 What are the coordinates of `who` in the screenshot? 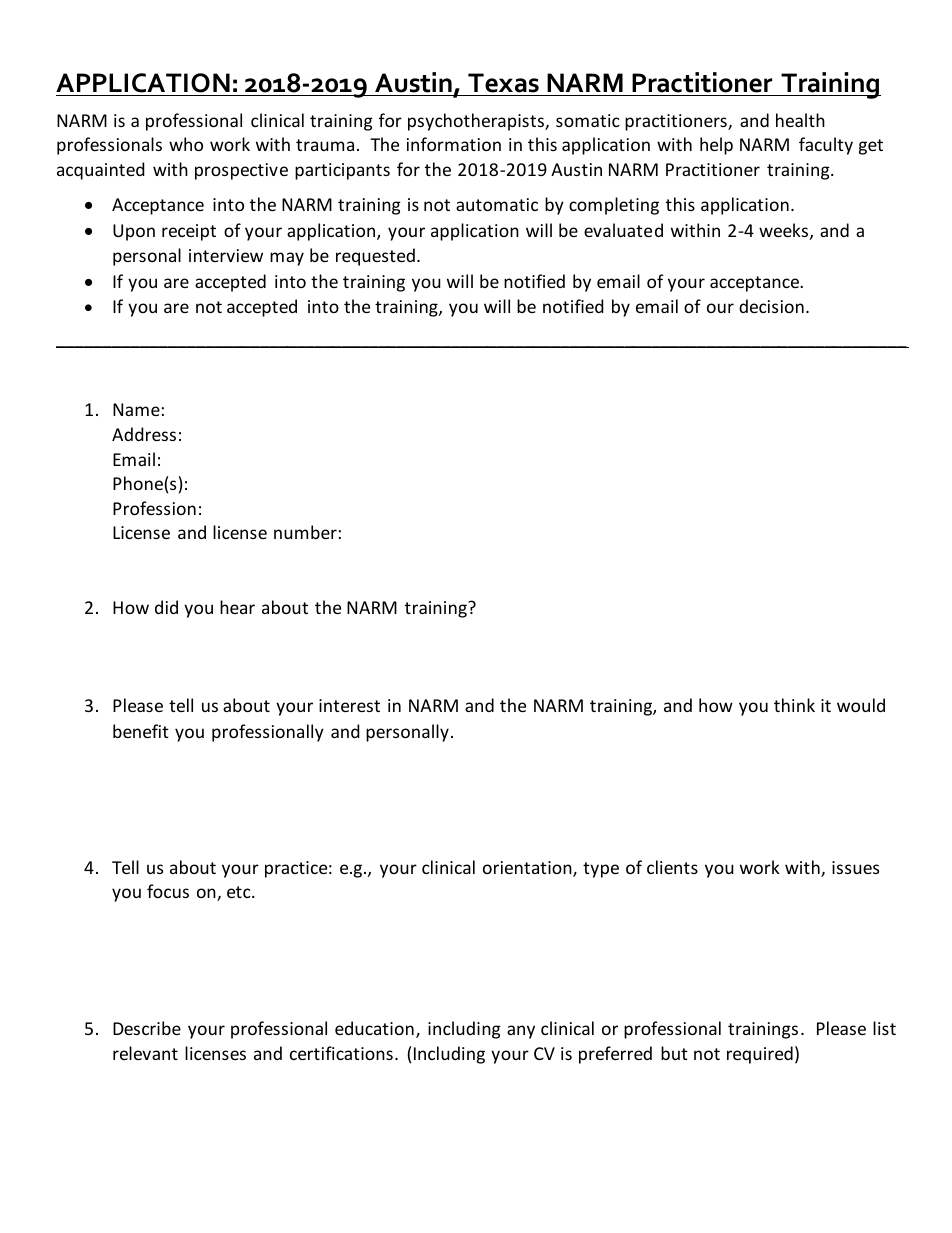 It's located at (186, 144).
